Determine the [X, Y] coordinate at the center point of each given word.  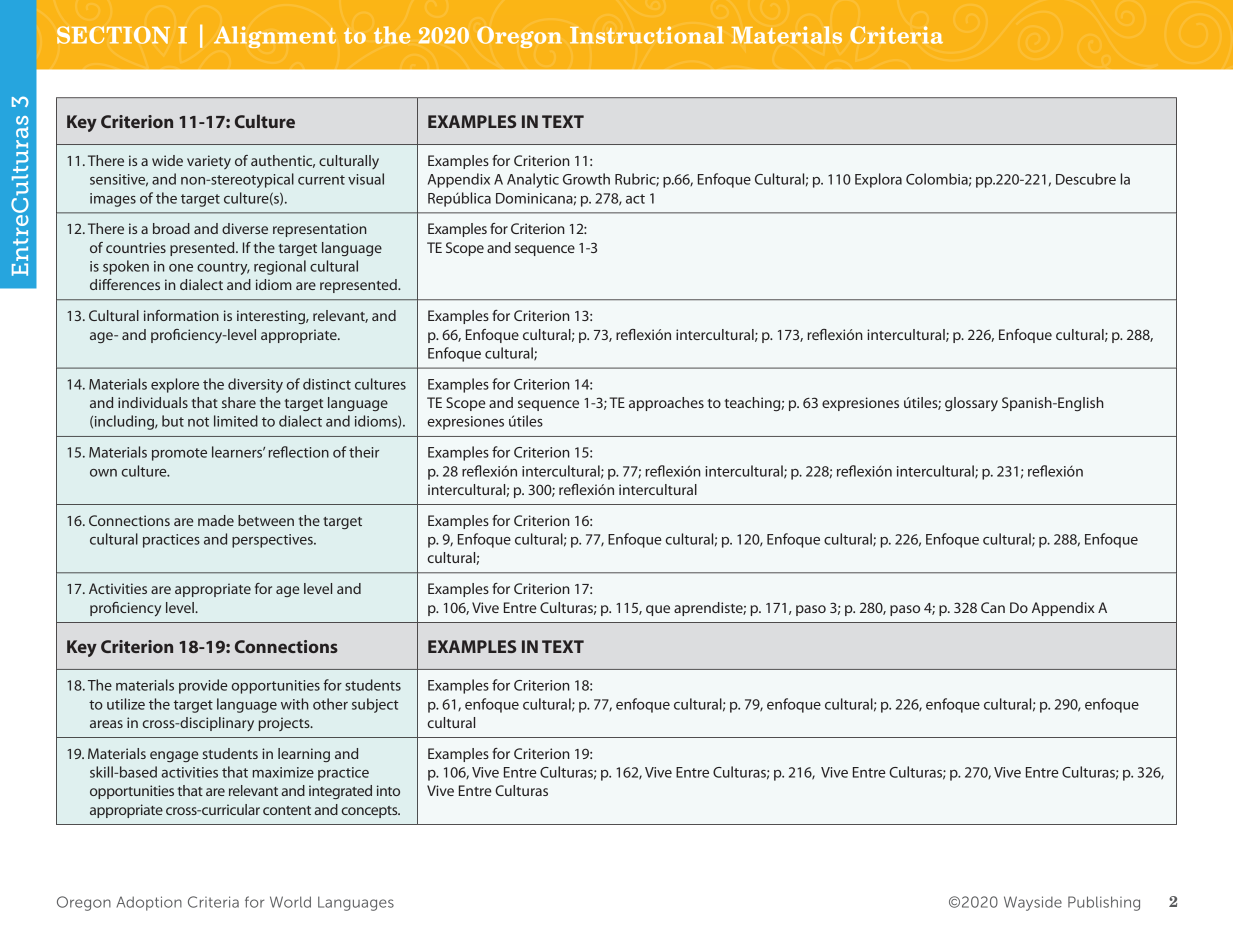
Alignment [275, 37]
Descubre [1086, 179]
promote [179, 454]
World [290, 902]
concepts [371, 812]
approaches [666, 404]
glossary [971, 404]
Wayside [1033, 903]
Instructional [647, 35]
